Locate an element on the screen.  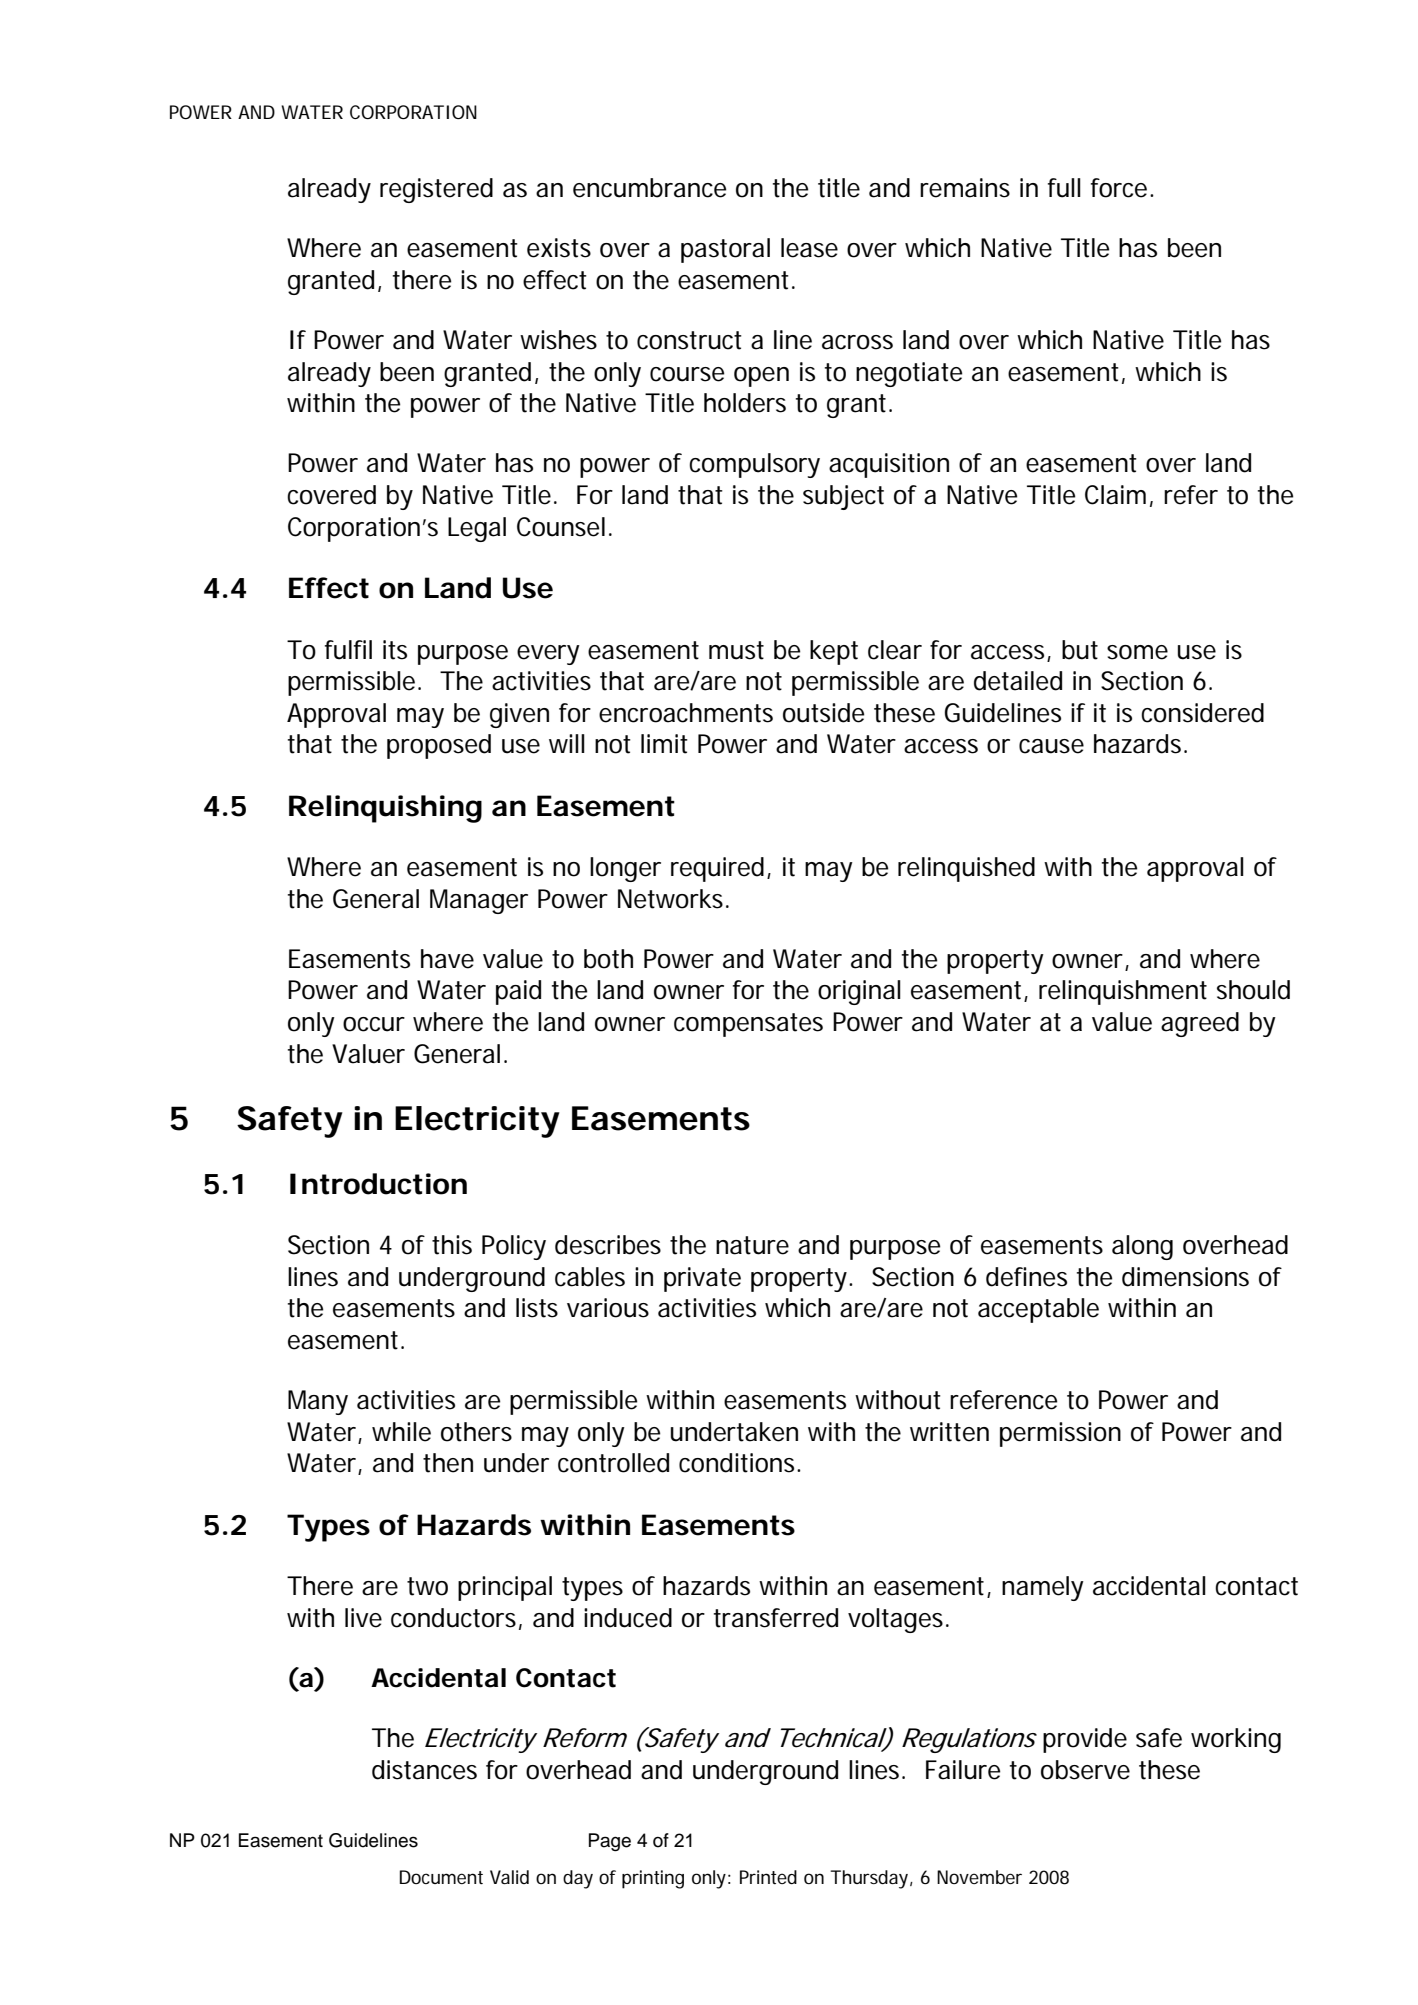
this is located at coordinates (452, 1245).
